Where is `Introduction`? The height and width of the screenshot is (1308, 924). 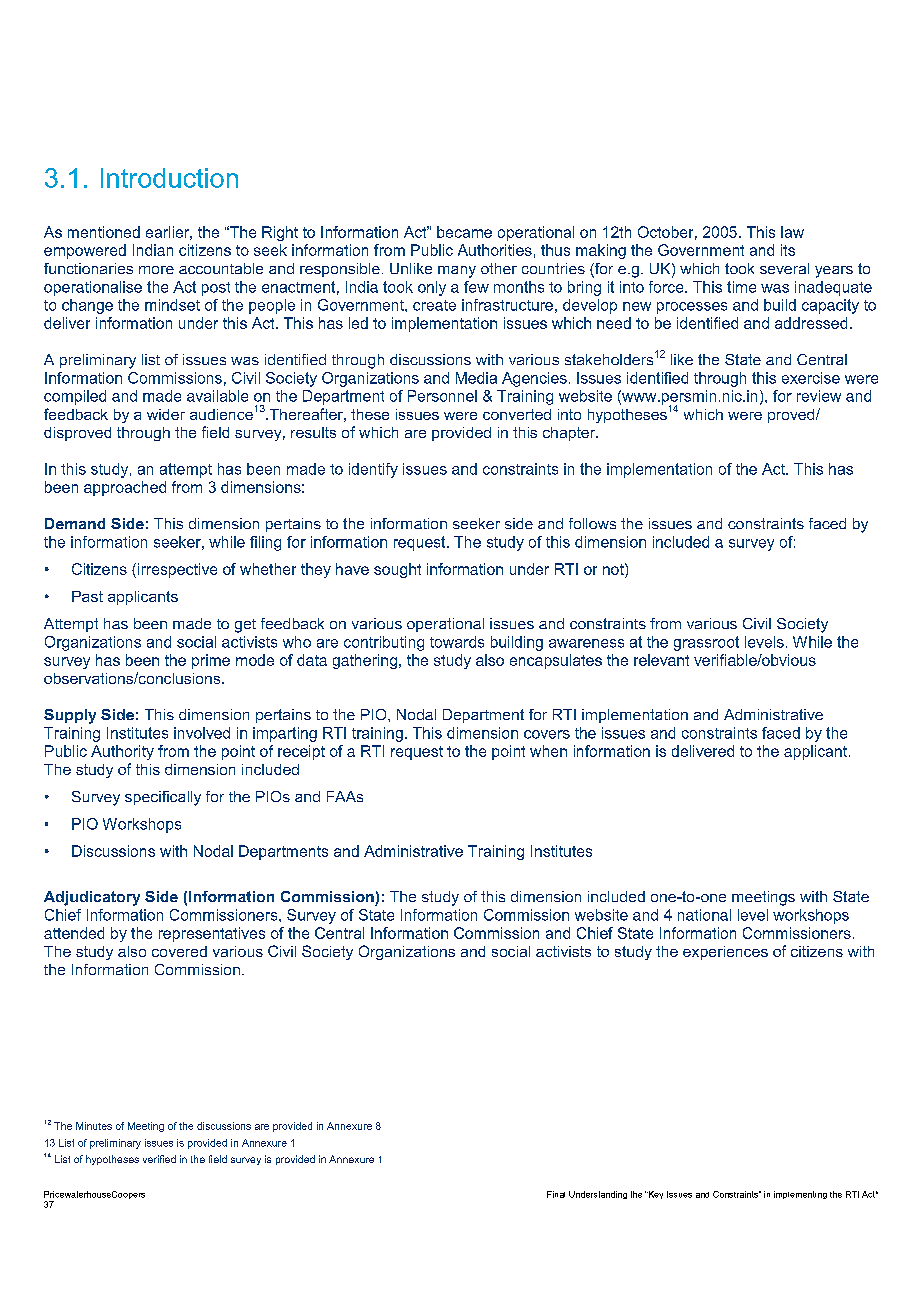 Introduction is located at coordinates (169, 178).
